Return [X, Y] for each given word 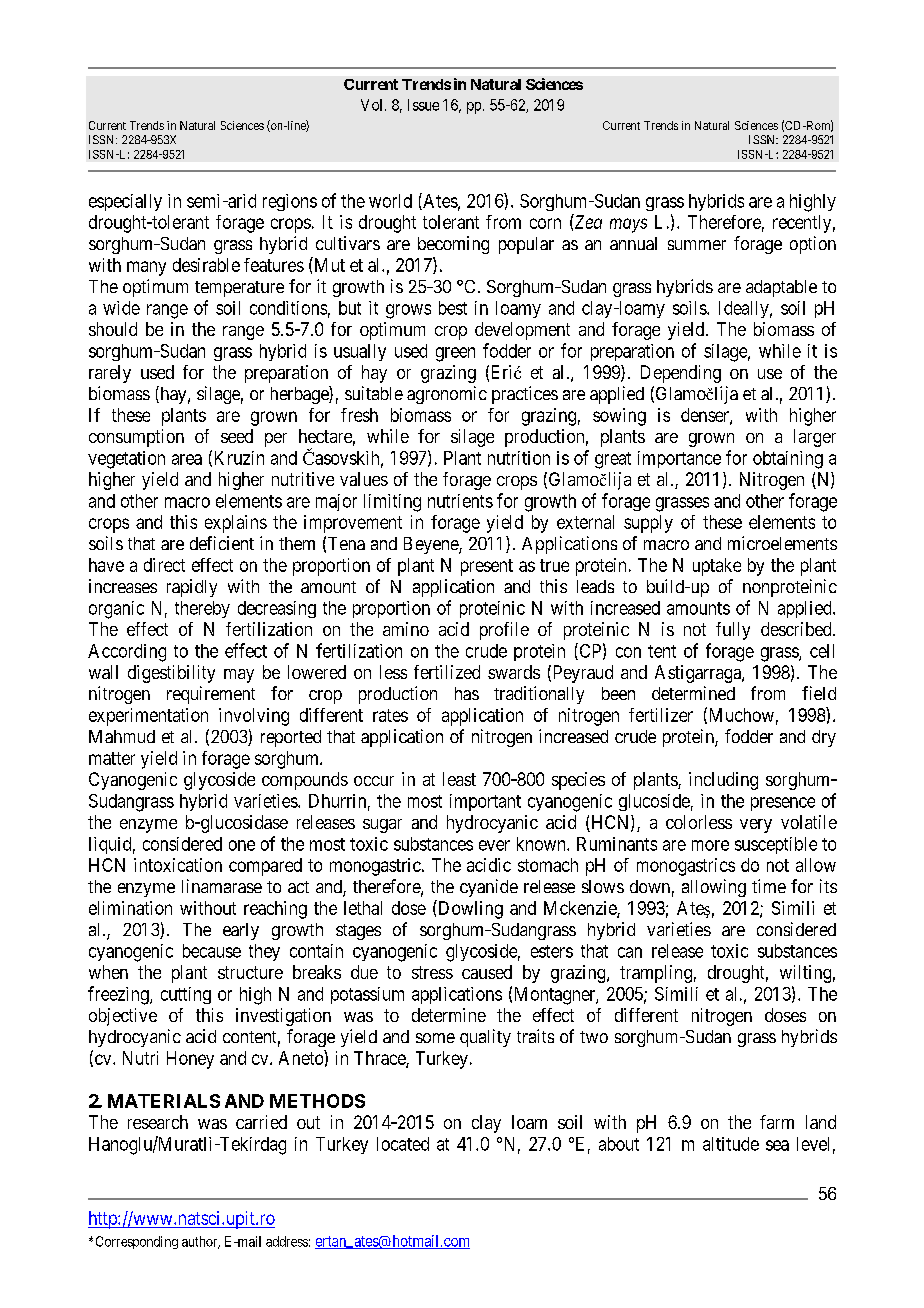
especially [125, 202]
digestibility [171, 674]
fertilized [447, 672]
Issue [423, 105]
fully [733, 631]
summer [697, 245]
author [201, 1242]
